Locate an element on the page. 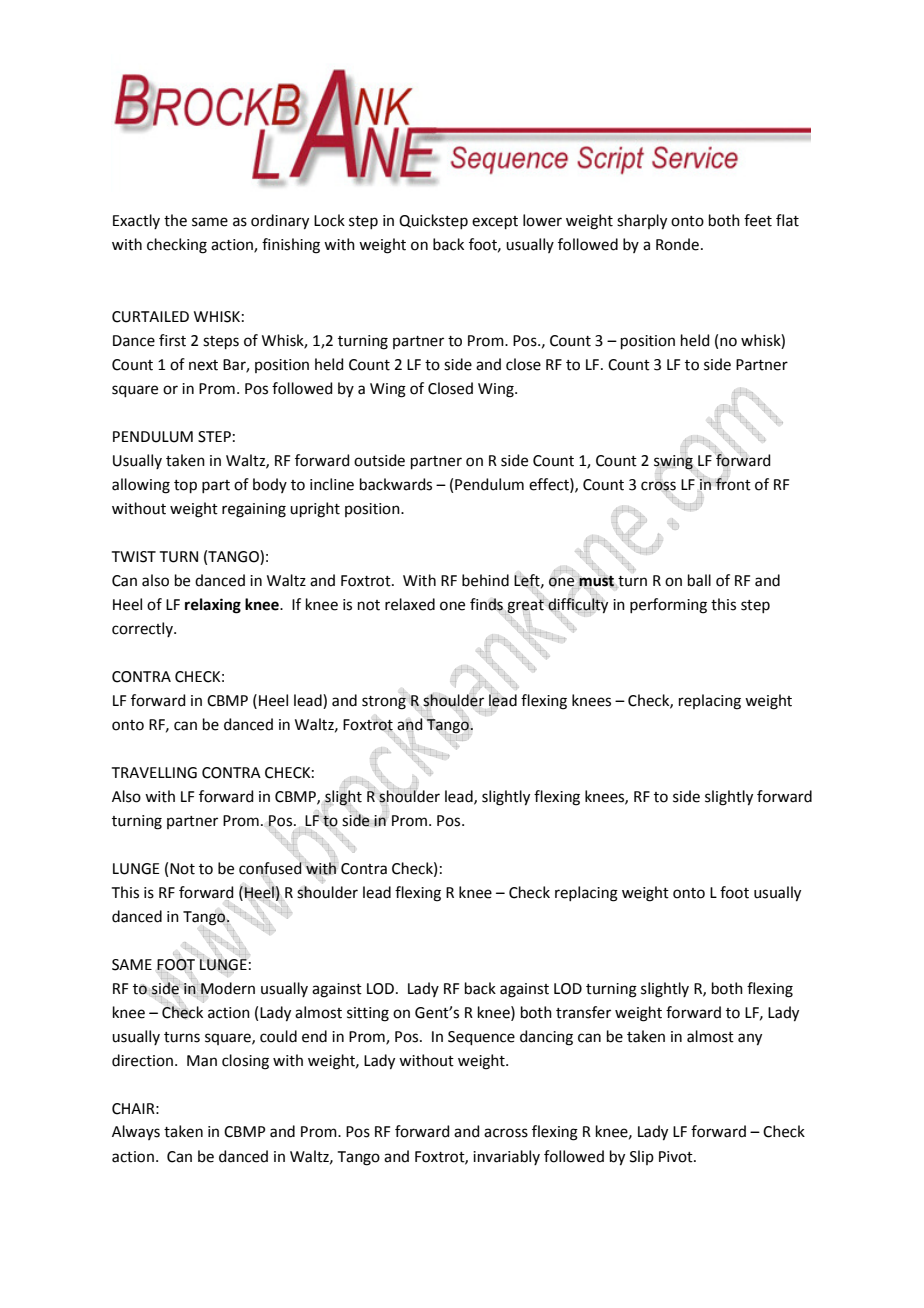 The height and width of the page is (1308, 924). regaining is located at coordinates (254, 510).
